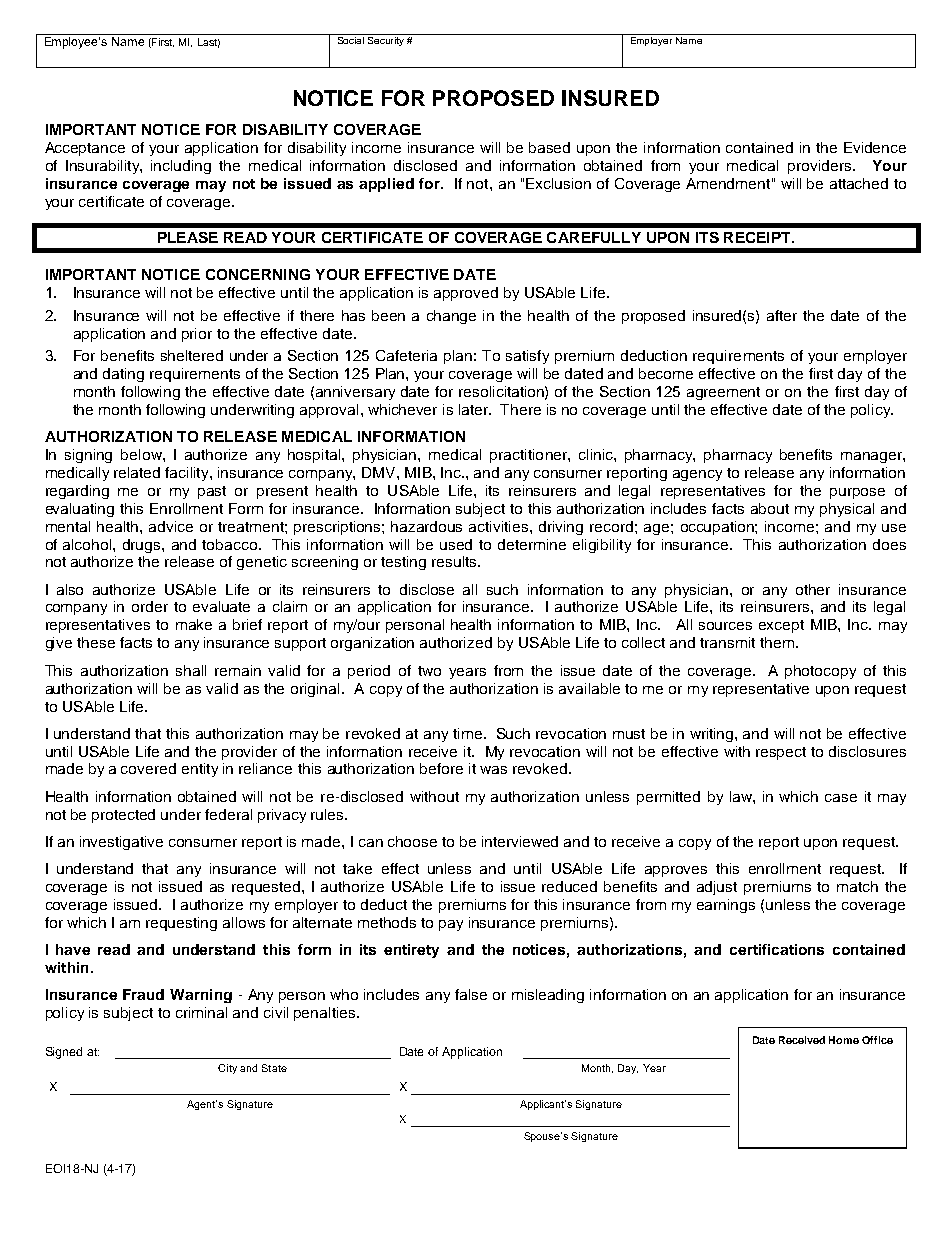  What do you see at coordinates (385, 40) in the screenshot?
I see `Security` at bounding box center [385, 40].
